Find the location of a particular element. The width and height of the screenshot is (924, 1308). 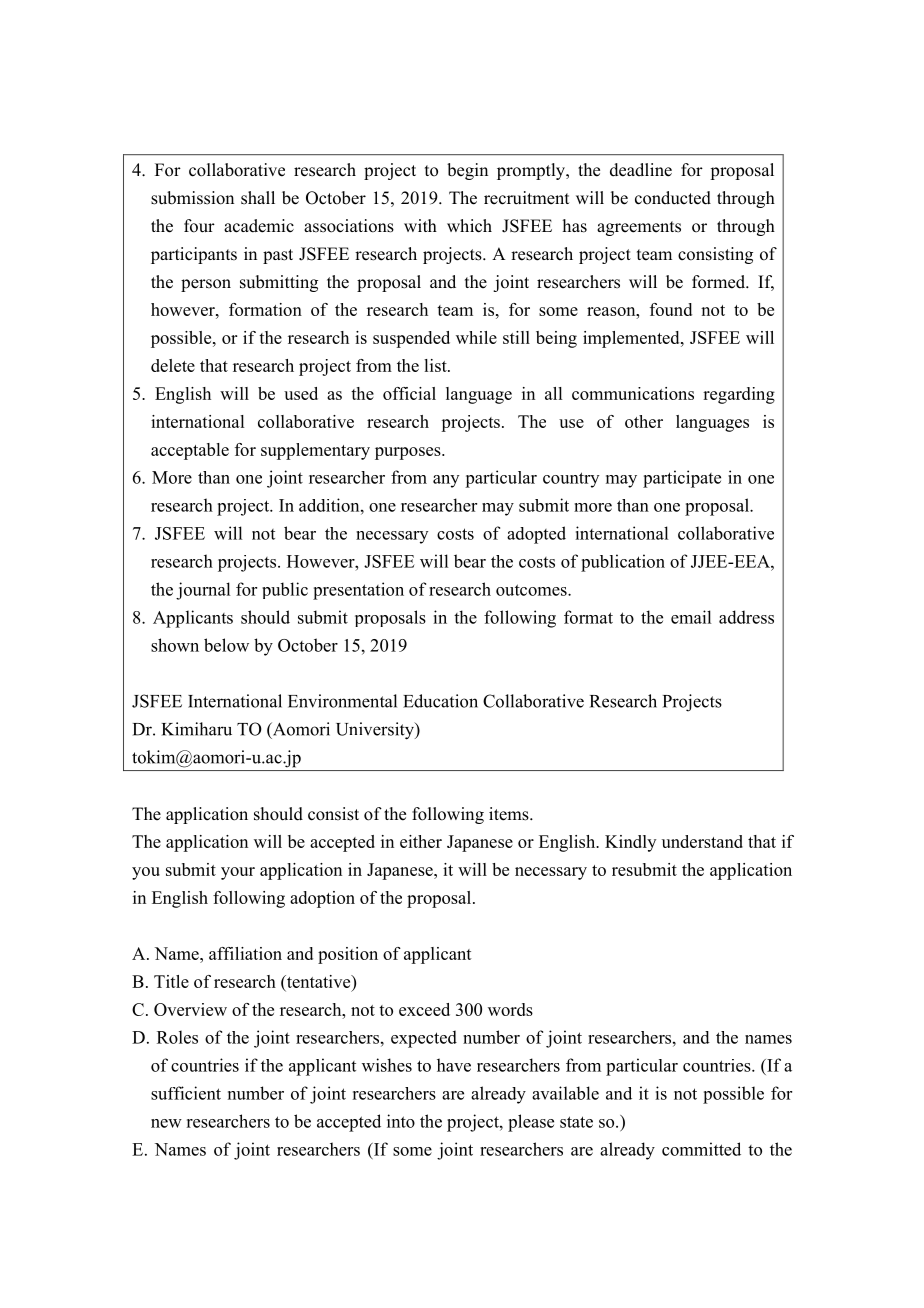

which is located at coordinates (469, 226).
